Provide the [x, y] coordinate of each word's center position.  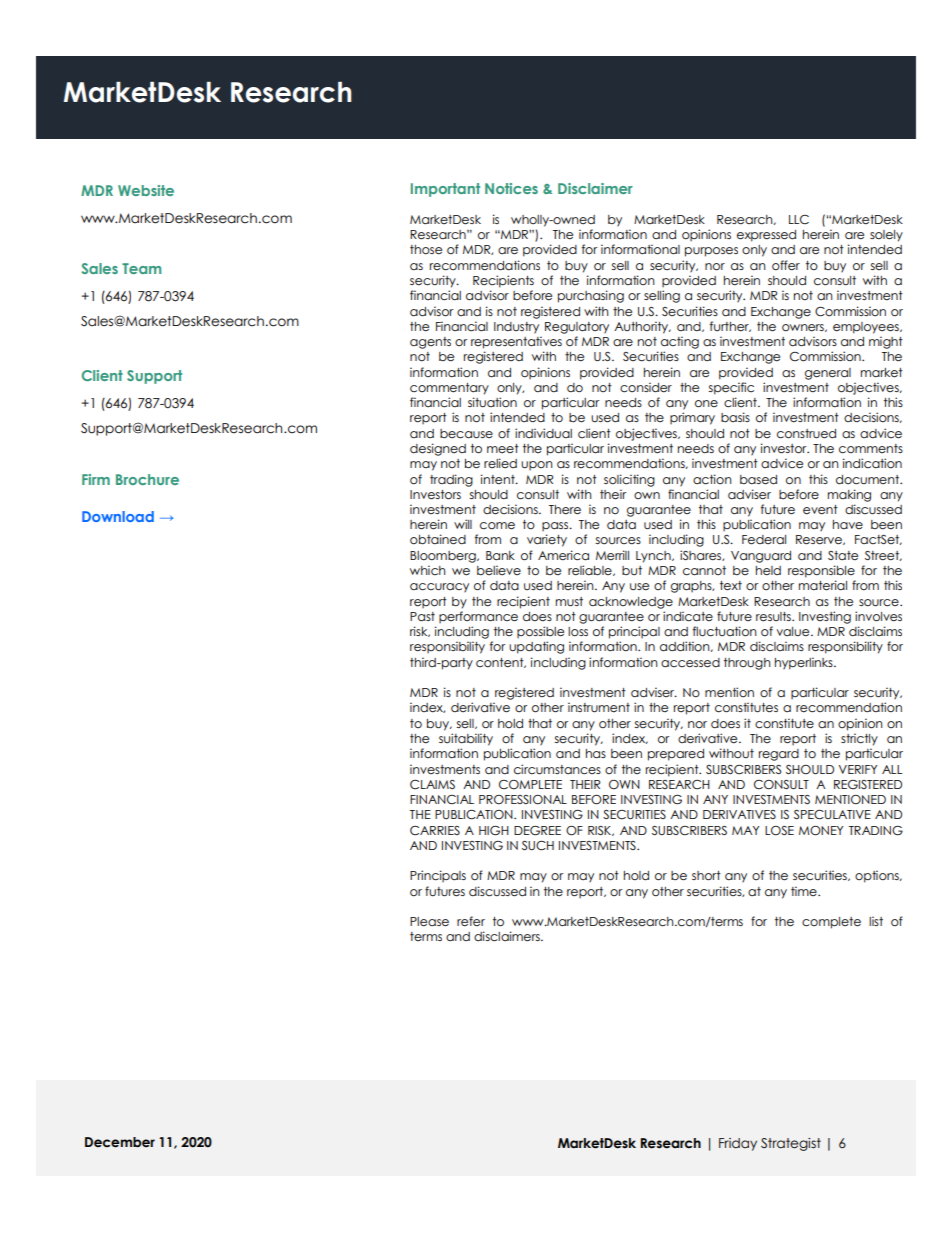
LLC [799, 220]
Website [146, 190]
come [497, 526]
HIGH [494, 831]
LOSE [779, 831]
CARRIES [435, 831]
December [120, 1142]
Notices [511, 188]
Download [118, 516]
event [820, 510]
